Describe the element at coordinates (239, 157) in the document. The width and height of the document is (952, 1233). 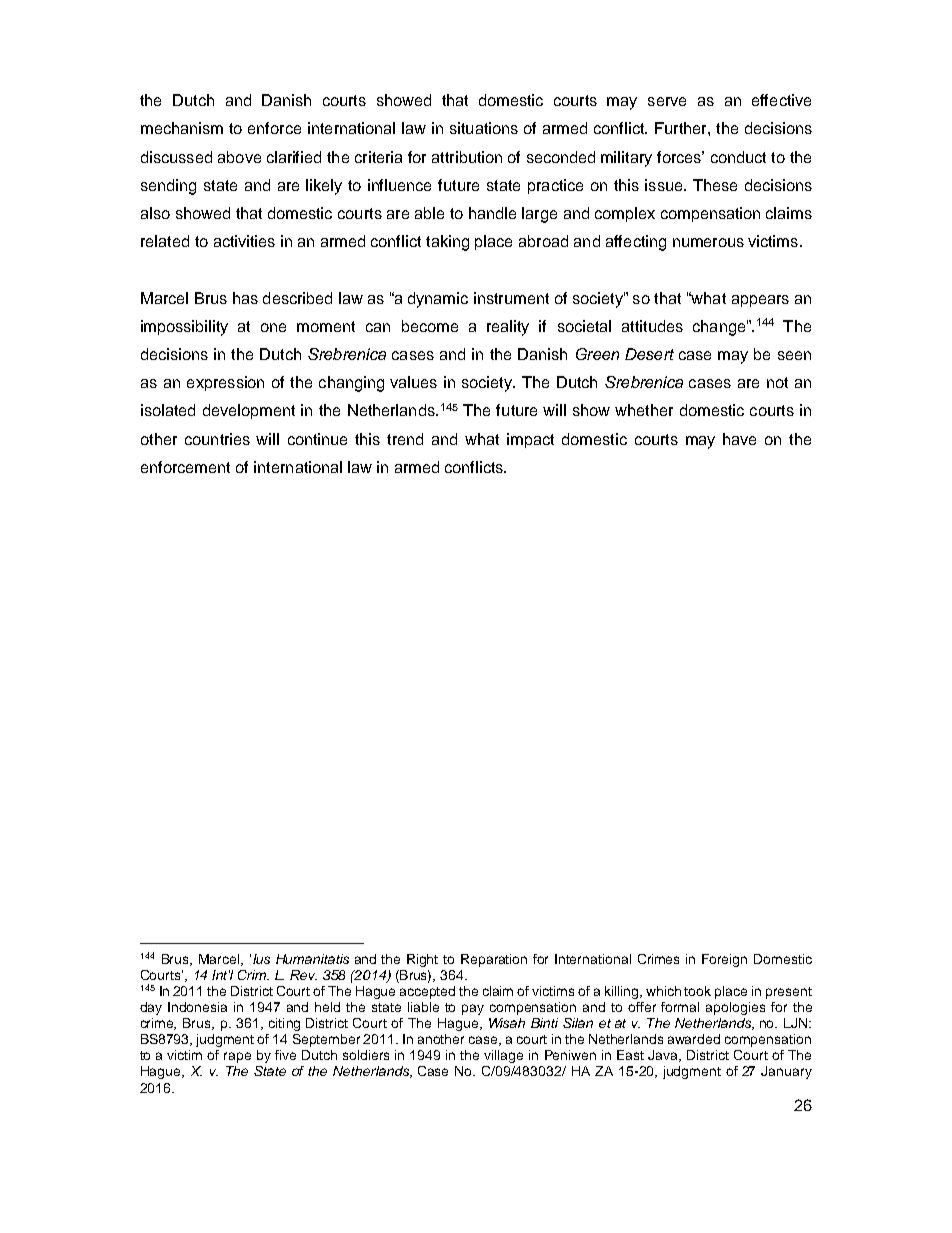
I see `above` at that location.
